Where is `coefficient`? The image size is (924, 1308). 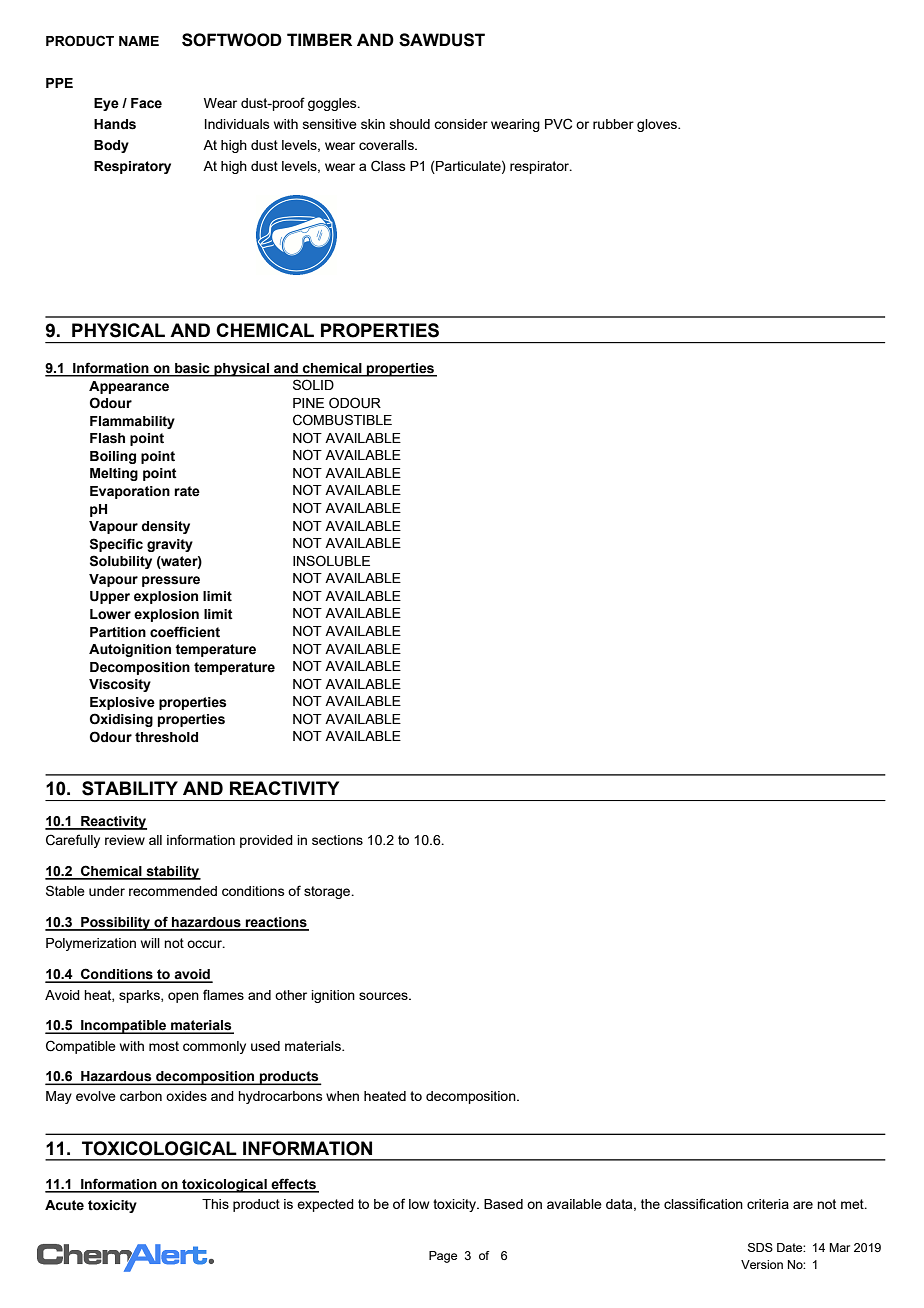 coefficient is located at coordinates (185, 632).
